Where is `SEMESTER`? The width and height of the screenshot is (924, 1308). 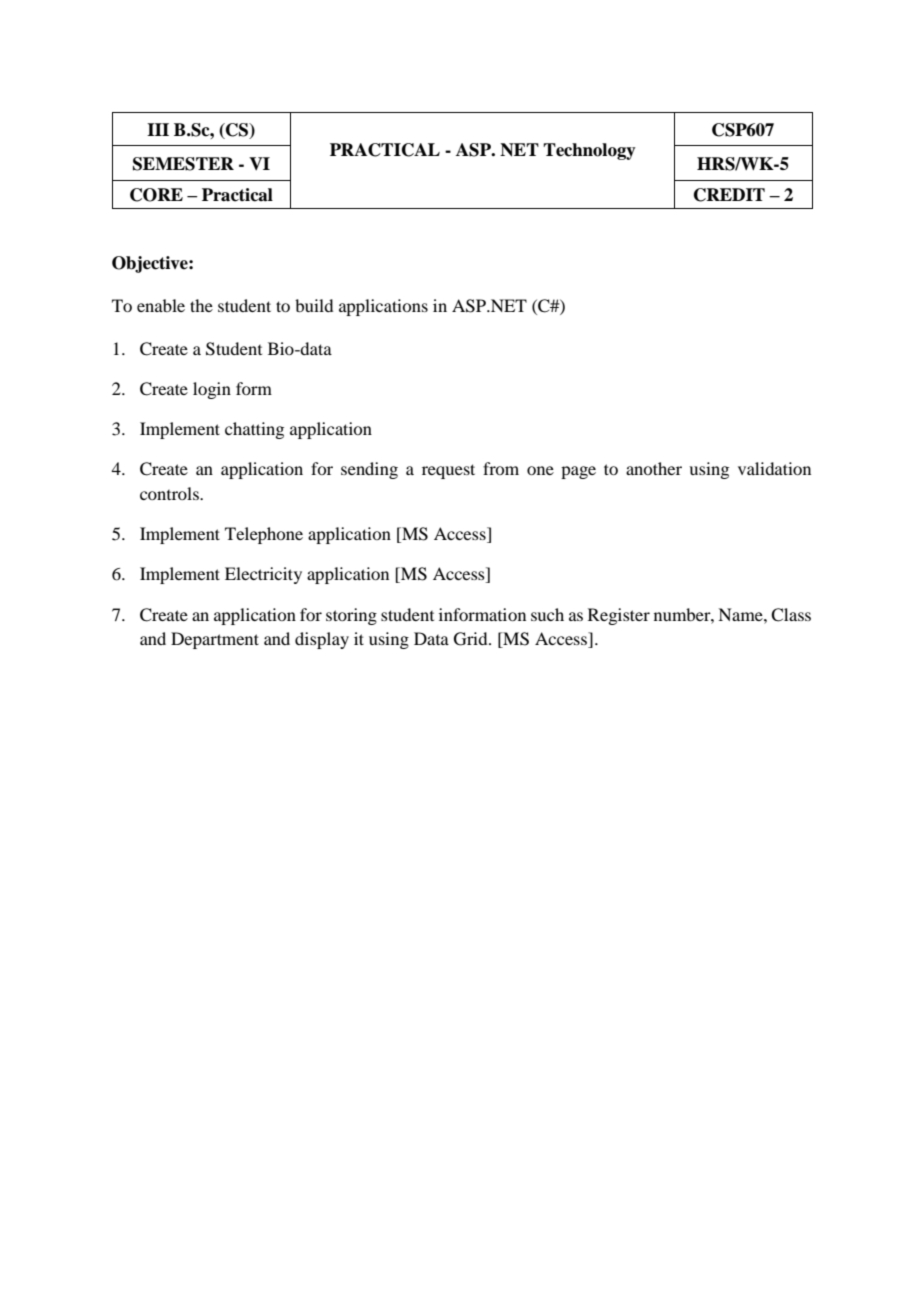
SEMESTER is located at coordinates (183, 164).
